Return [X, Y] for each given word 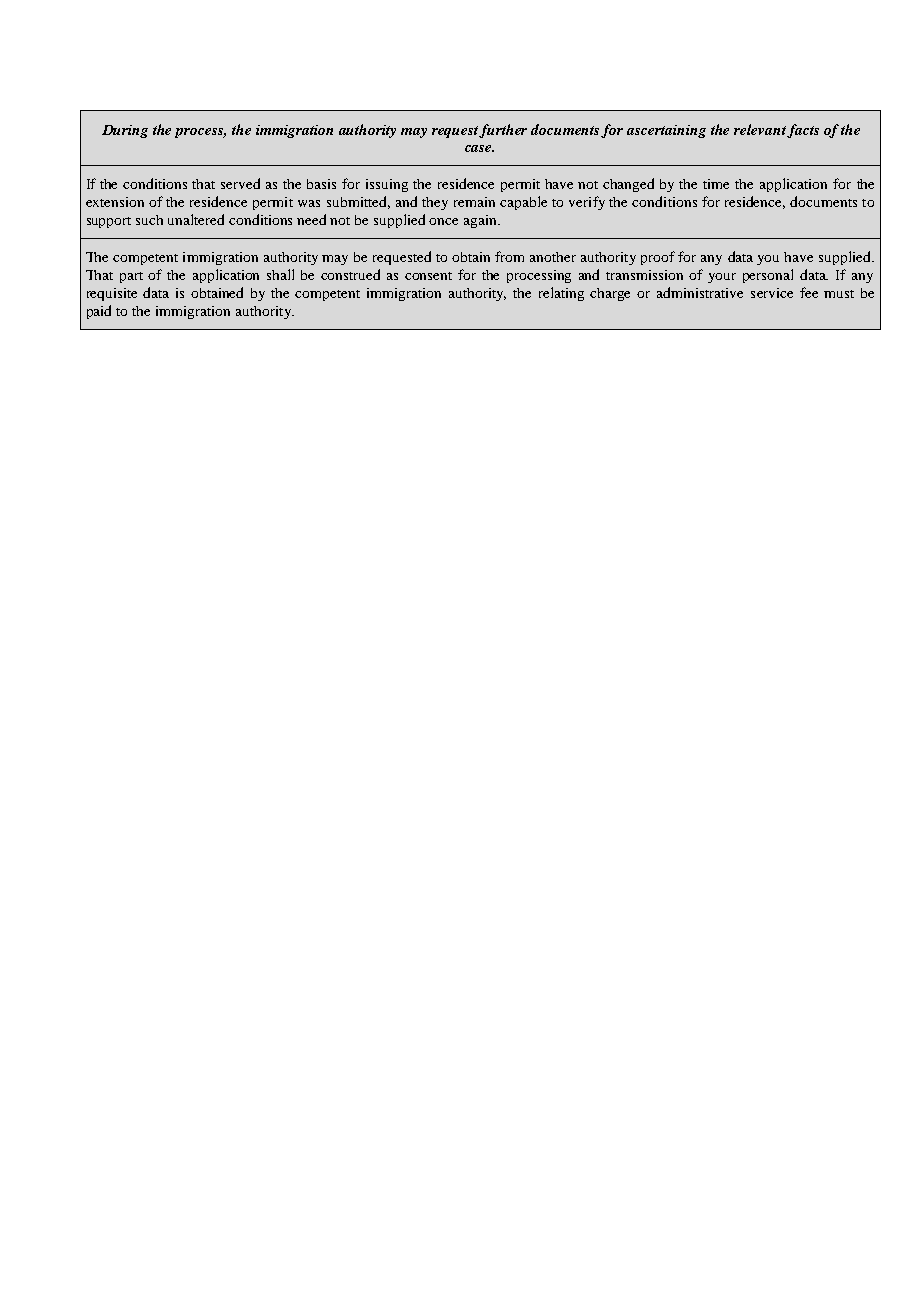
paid [99, 312]
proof [658, 258]
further [503, 131]
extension [115, 202]
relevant [761, 130]
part [131, 277]
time [716, 184]
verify [587, 203]
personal [768, 276]
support [109, 222]
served [240, 183]
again [481, 221]
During [125, 131]
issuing [387, 185]
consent [428, 276]
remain [474, 202]
